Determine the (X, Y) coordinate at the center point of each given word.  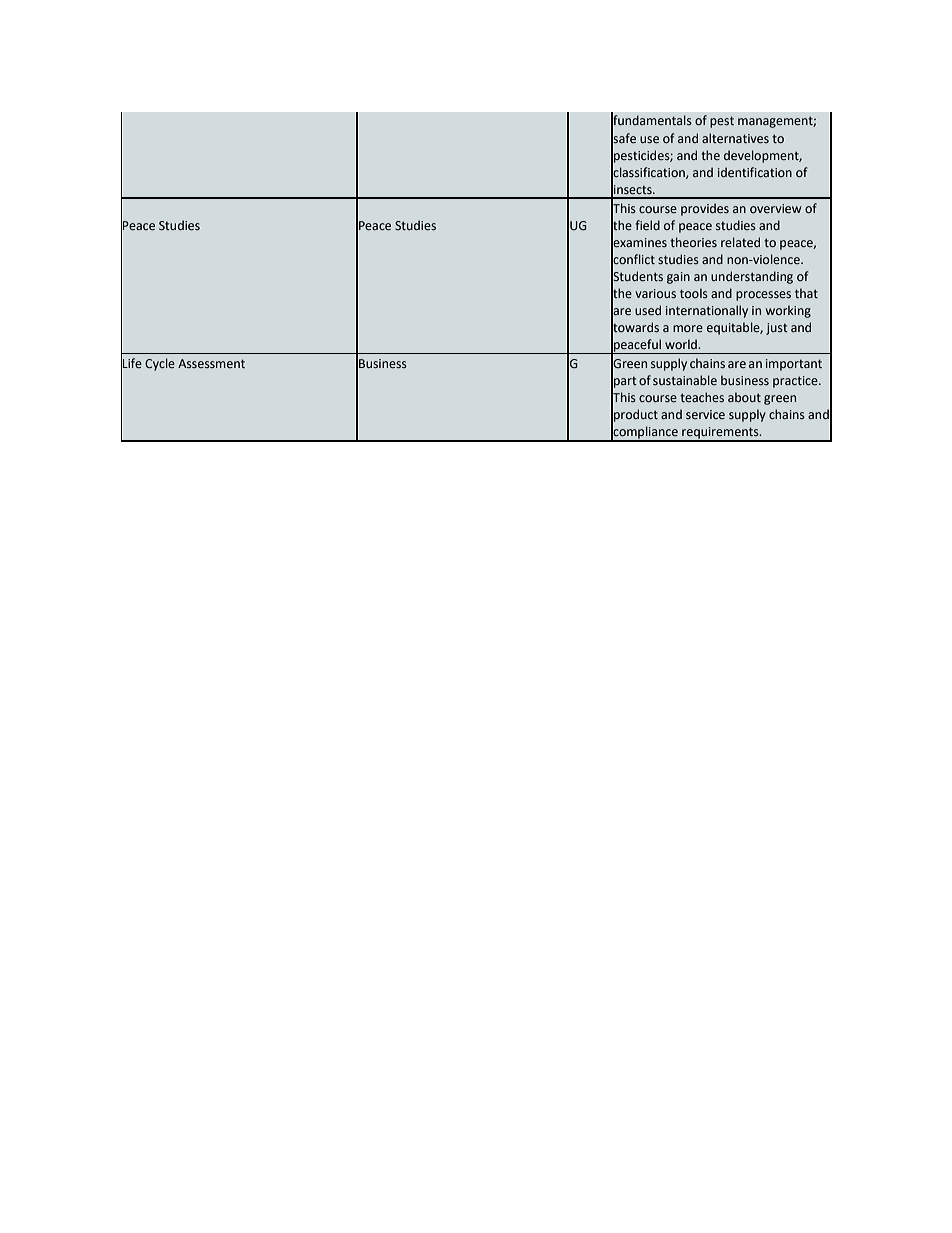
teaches (702, 397)
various (655, 293)
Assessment (211, 363)
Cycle (160, 364)
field (647, 225)
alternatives (735, 138)
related (740, 242)
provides (705, 209)
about (744, 397)
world (682, 344)
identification (755, 172)
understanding (752, 277)
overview (775, 208)
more (688, 328)
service (705, 414)
